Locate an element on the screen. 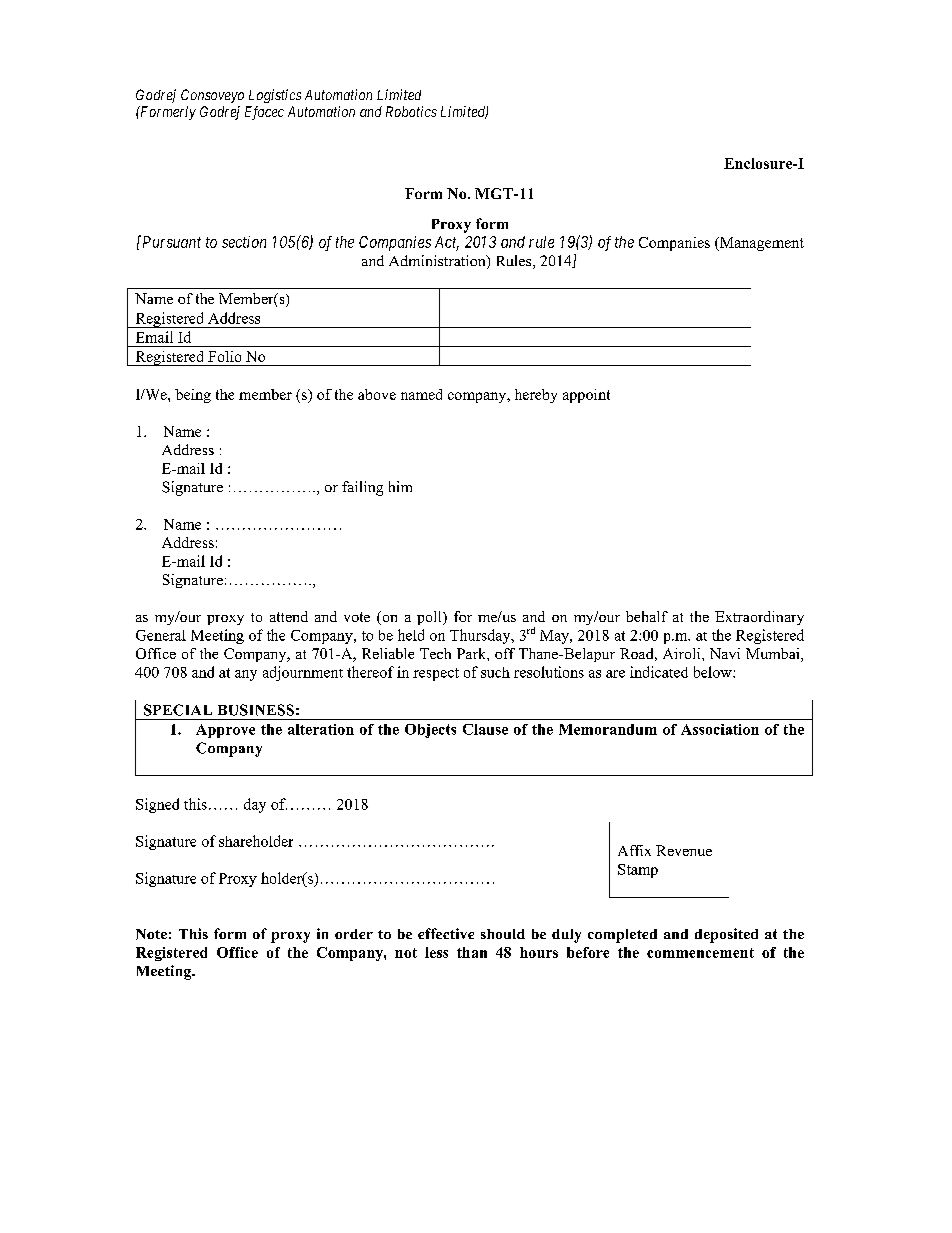 Image resolution: width=952 pixels, height=1233 pixels. failing is located at coordinates (362, 488).
